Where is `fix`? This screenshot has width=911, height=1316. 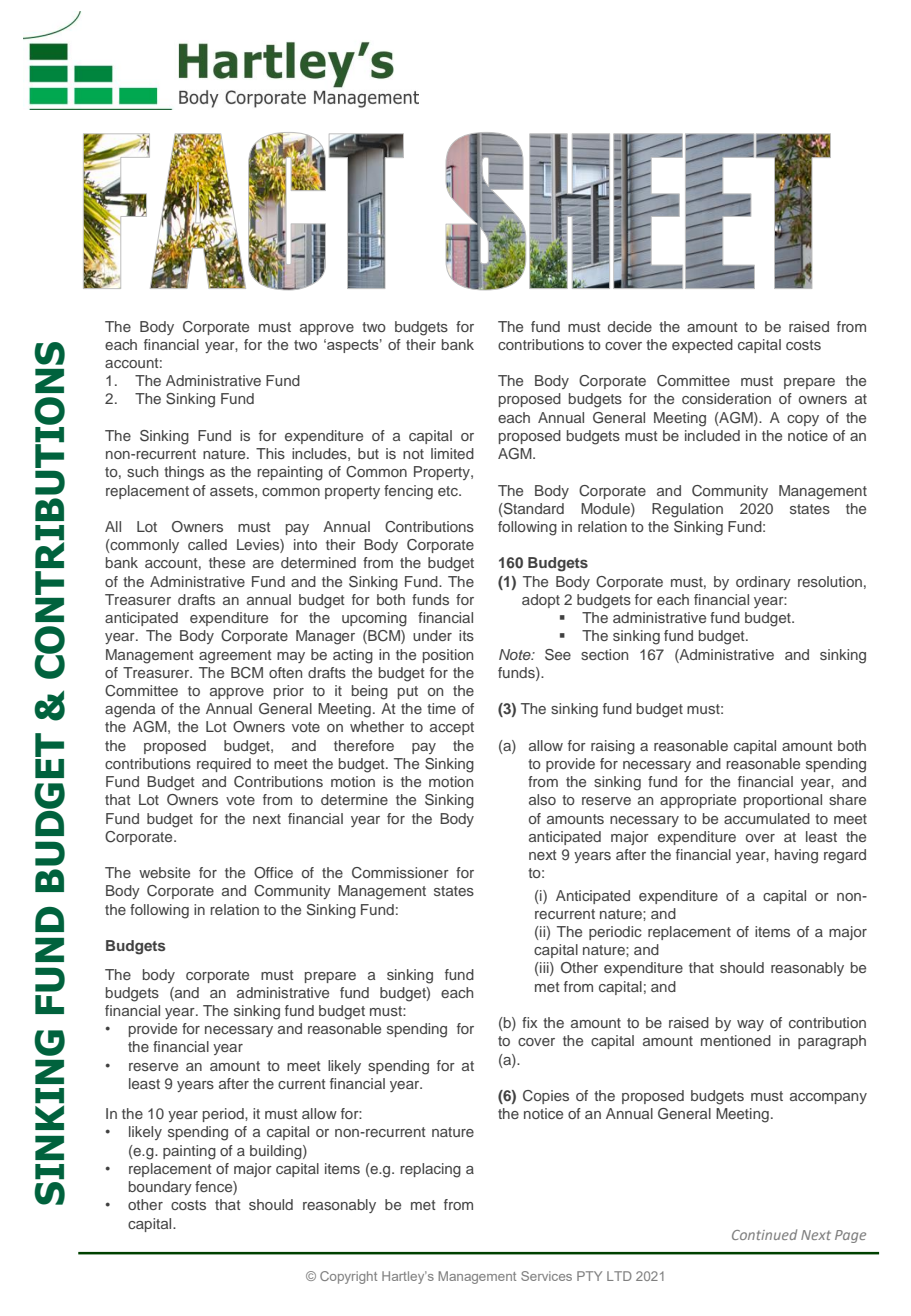
fix is located at coordinates (529, 1022).
